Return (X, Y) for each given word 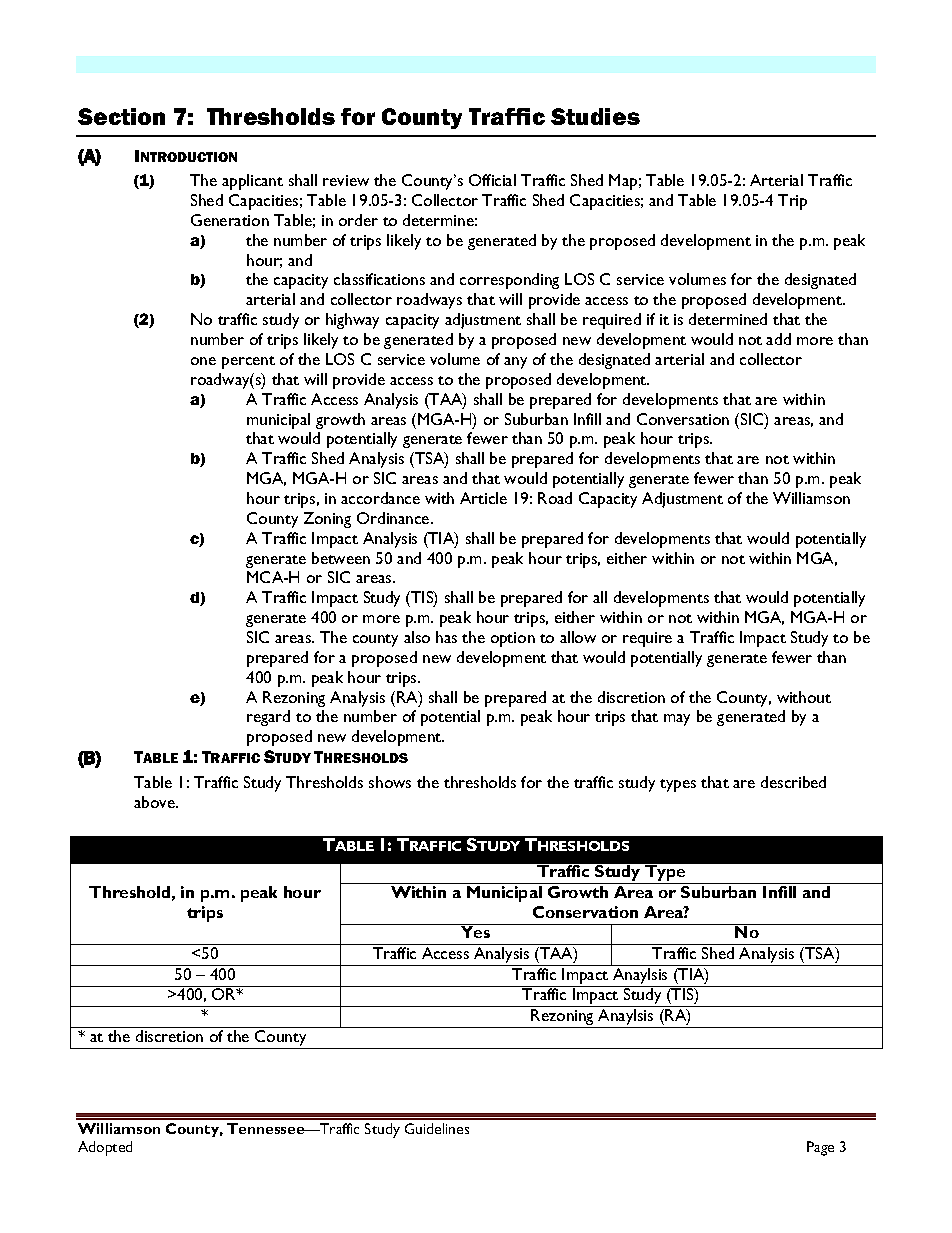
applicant (252, 182)
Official (492, 180)
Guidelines (437, 1128)
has (446, 637)
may (677, 720)
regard (268, 718)
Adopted (105, 1148)
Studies (595, 116)
